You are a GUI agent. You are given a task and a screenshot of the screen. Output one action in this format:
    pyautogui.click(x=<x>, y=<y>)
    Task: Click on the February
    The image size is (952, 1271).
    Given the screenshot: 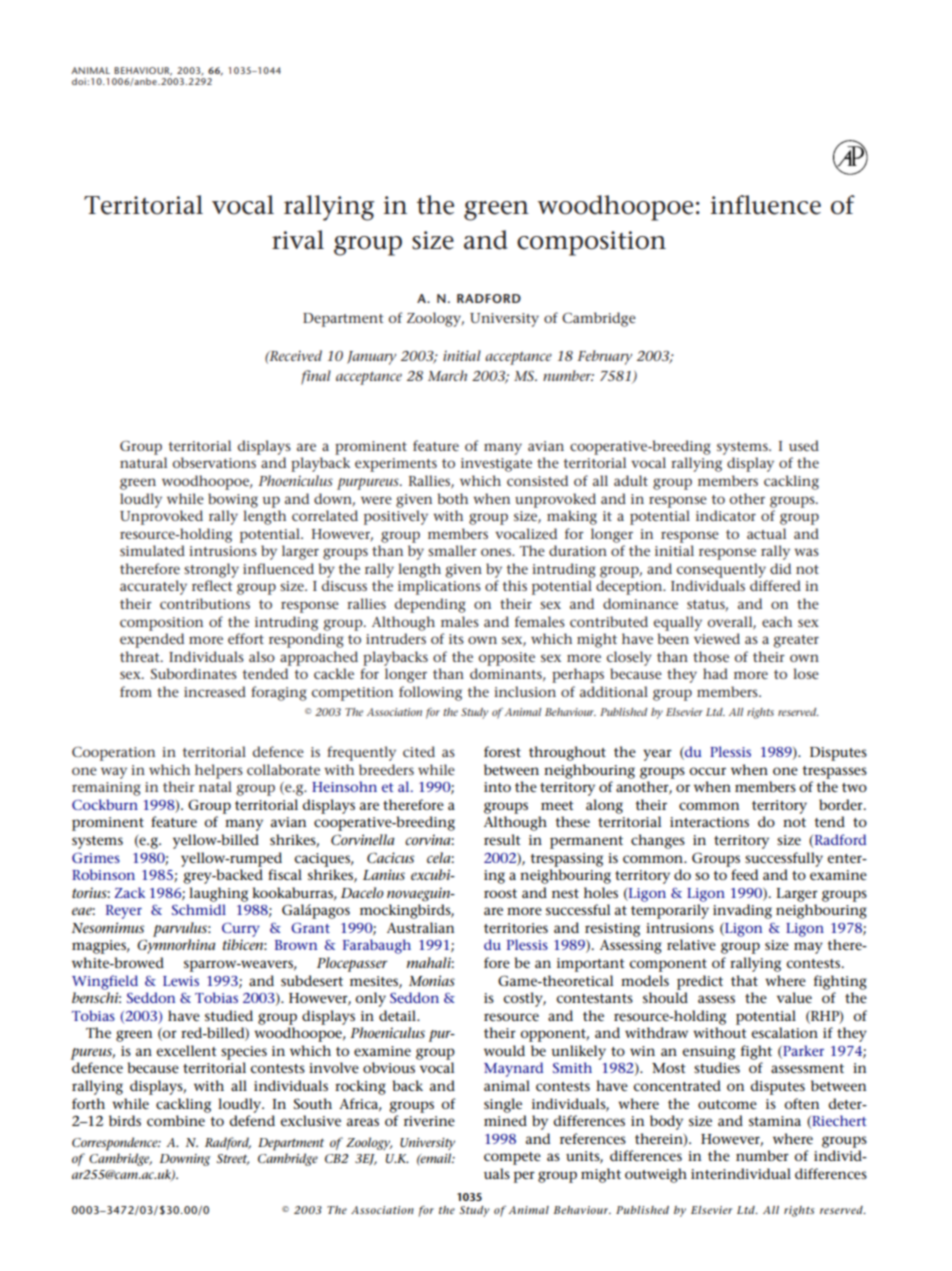 What is the action you would take?
    pyautogui.click(x=604, y=357)
